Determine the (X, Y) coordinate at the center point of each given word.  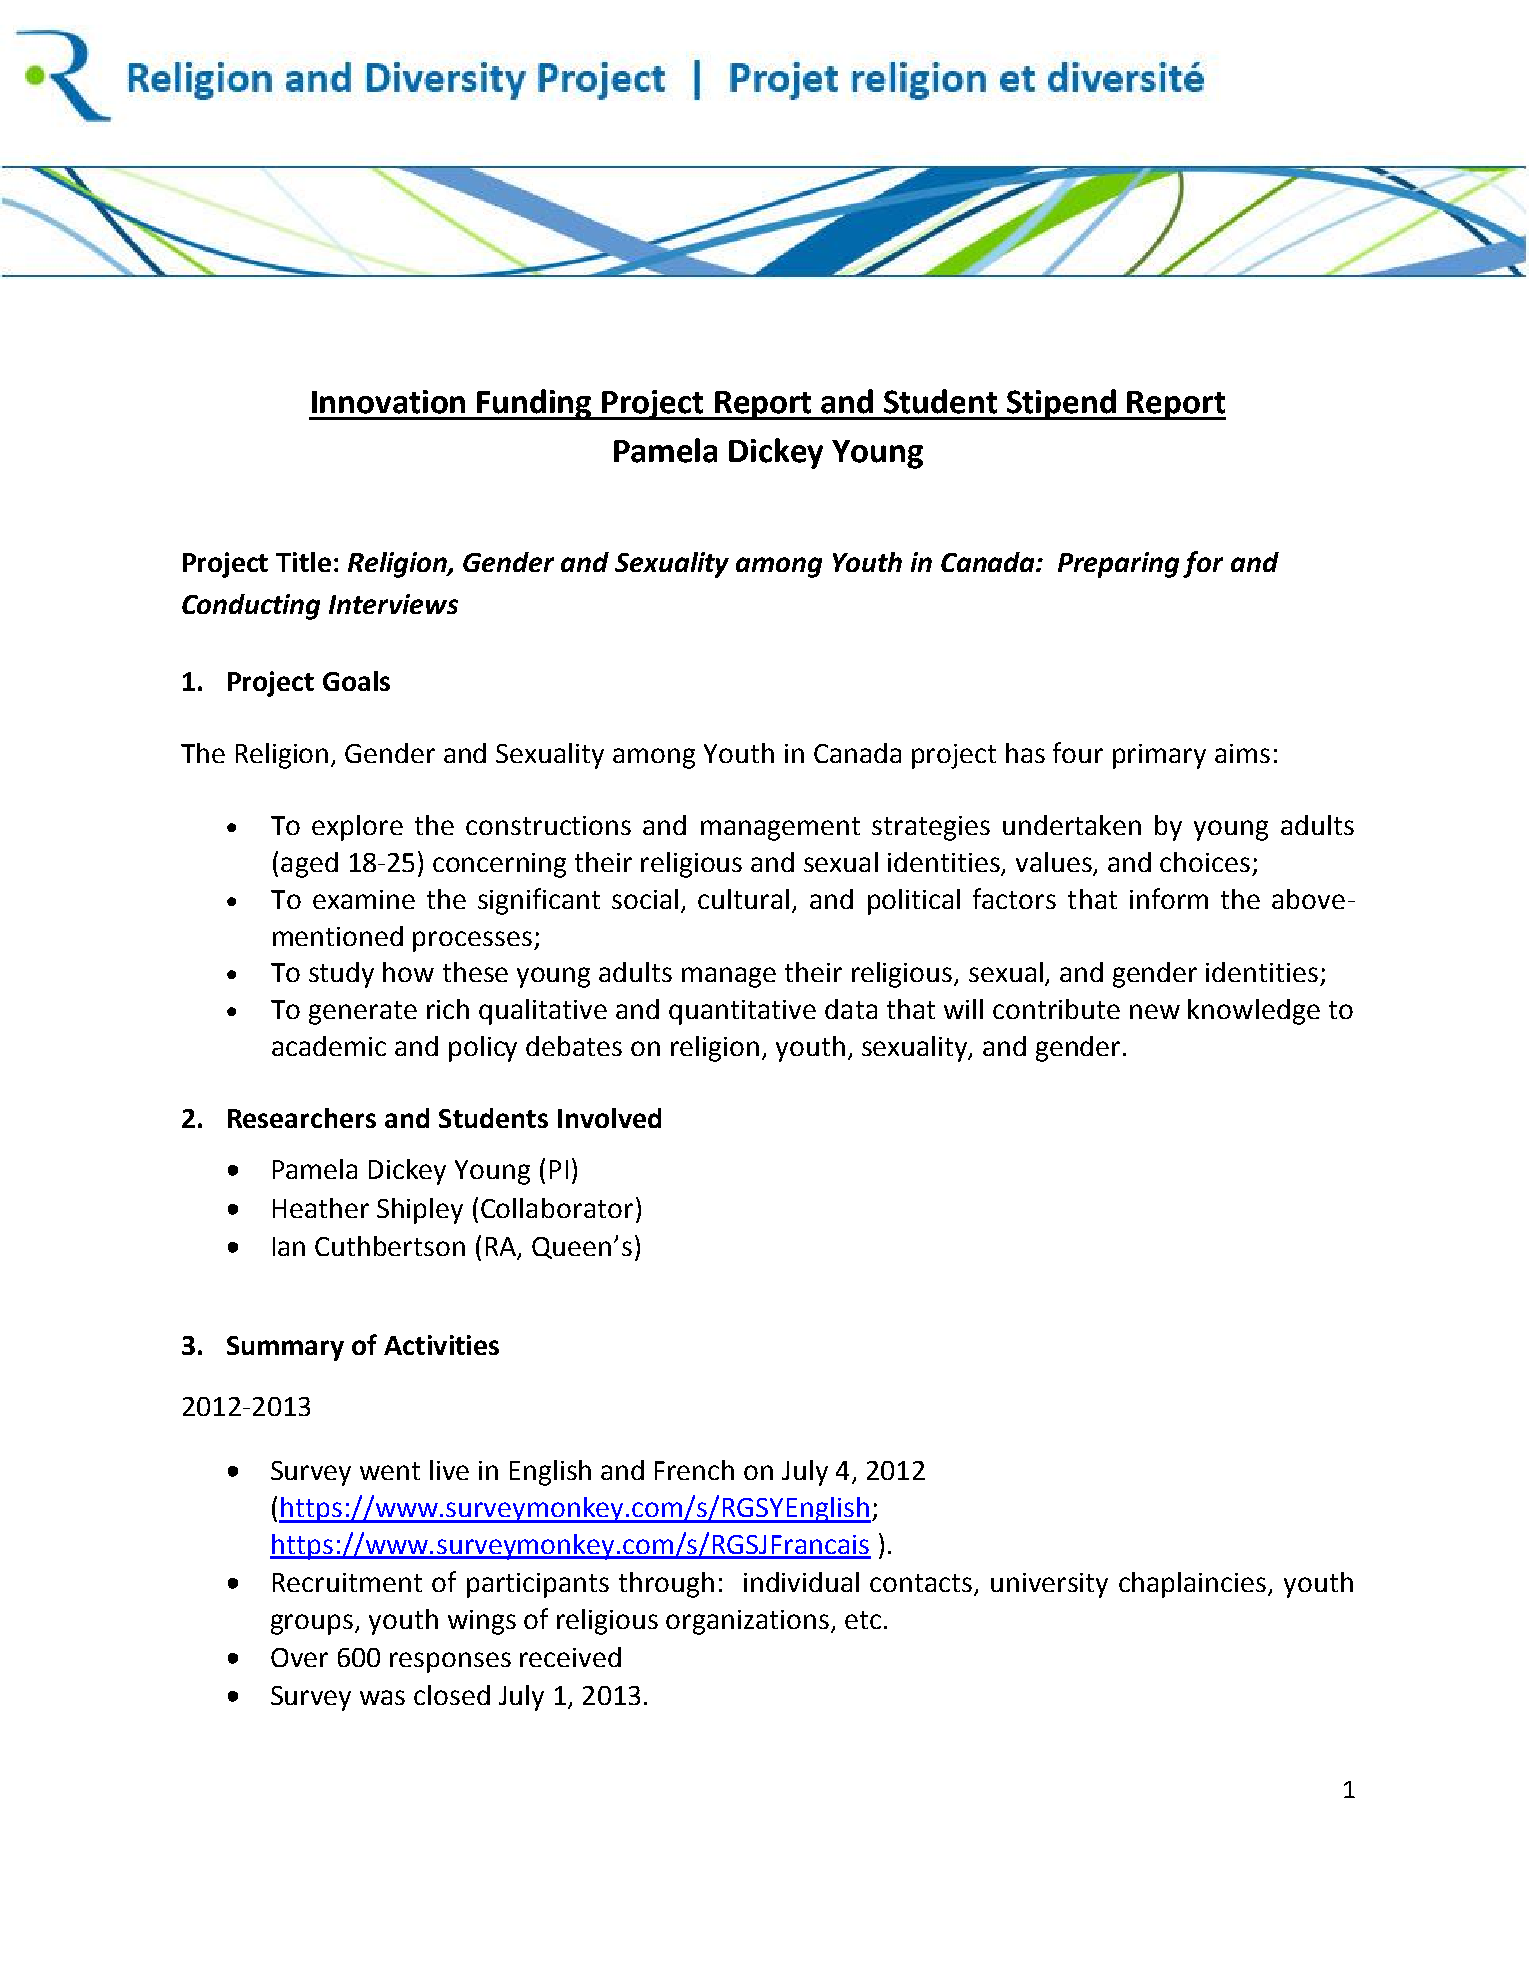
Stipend (1062, 404)
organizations (749, 1622)
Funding (535, 404)
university (1049, 1585)
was (382, 1697)
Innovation (388, 402)
